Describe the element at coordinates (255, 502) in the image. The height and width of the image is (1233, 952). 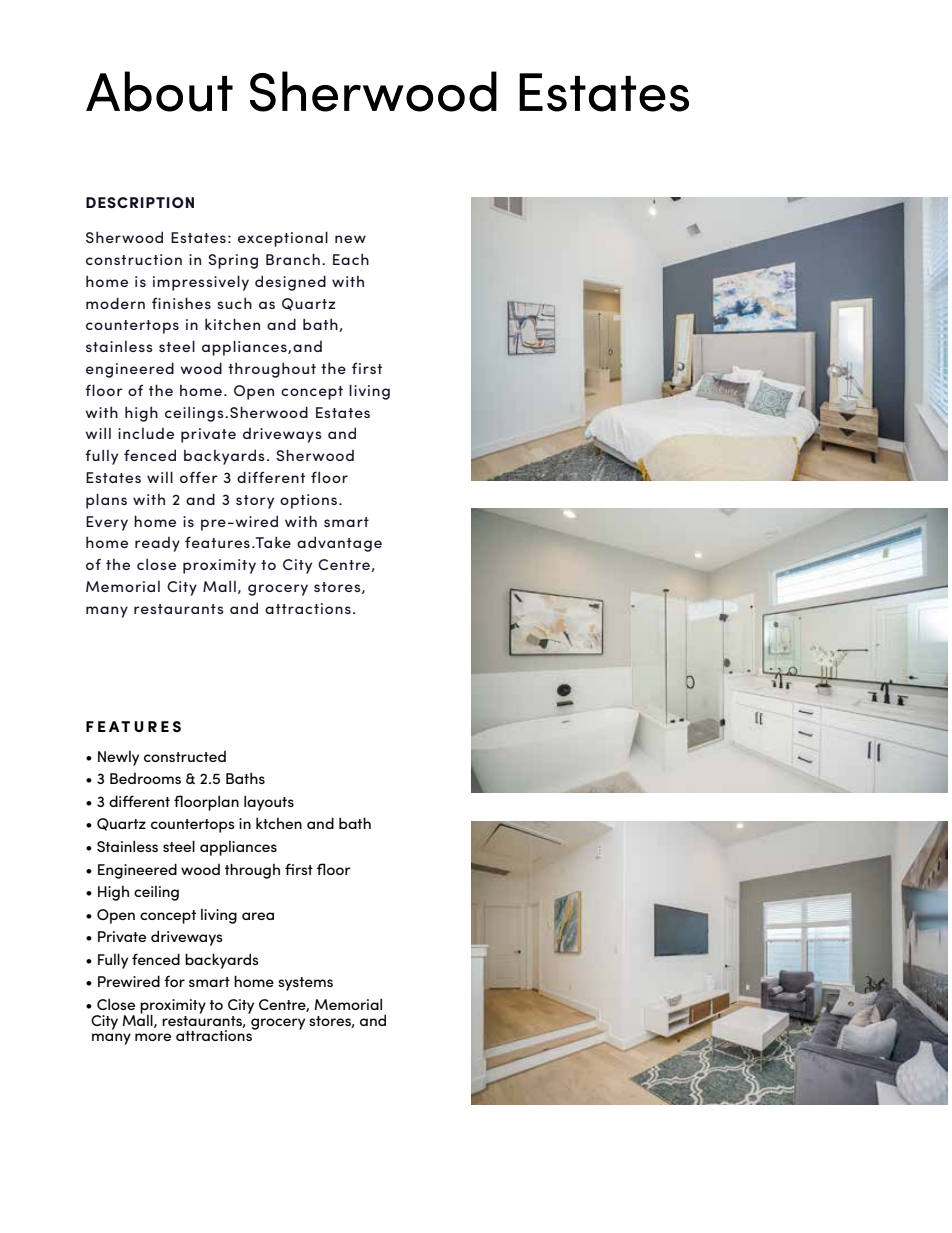
I see `story` at that location.
